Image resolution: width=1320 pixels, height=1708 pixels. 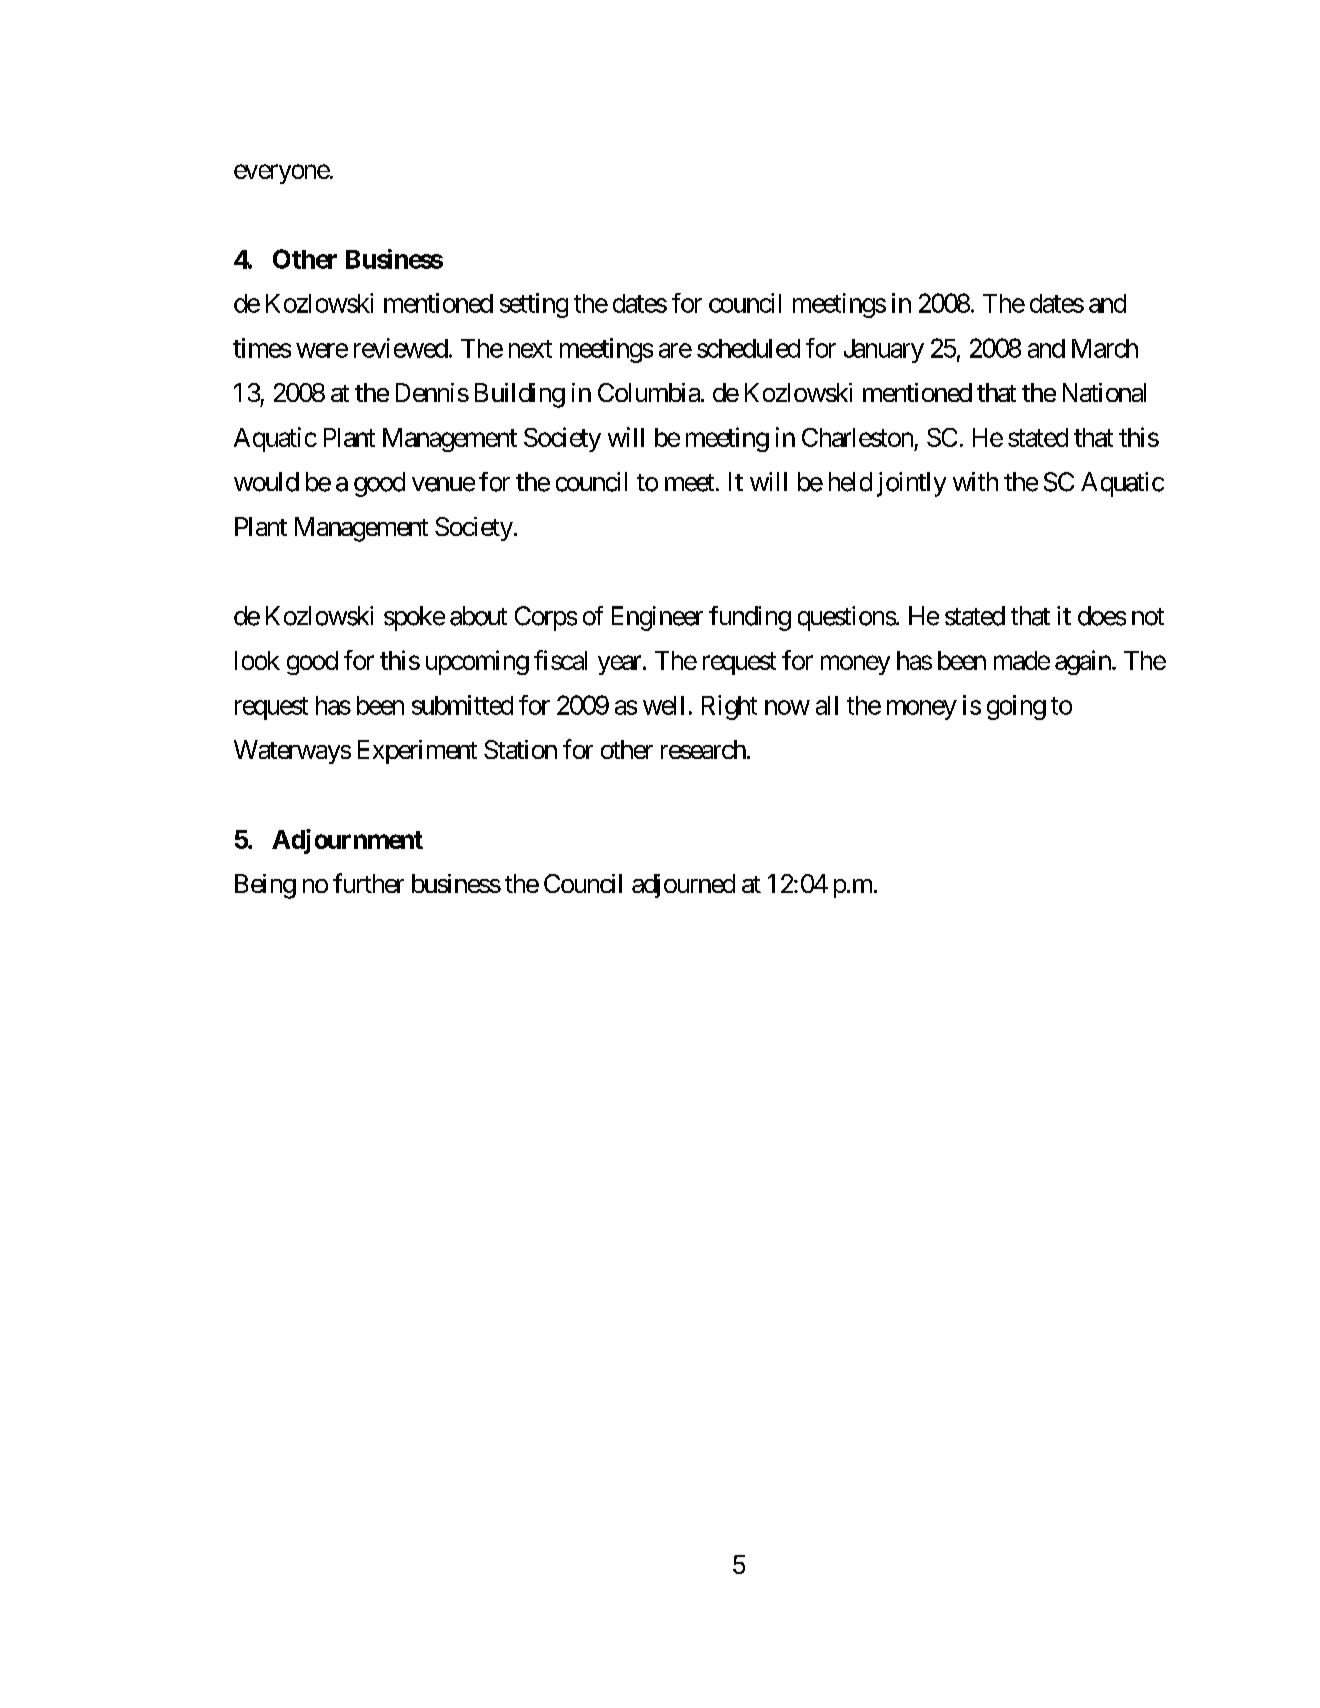 I want to click on not, so click(x=1148, y=617).
